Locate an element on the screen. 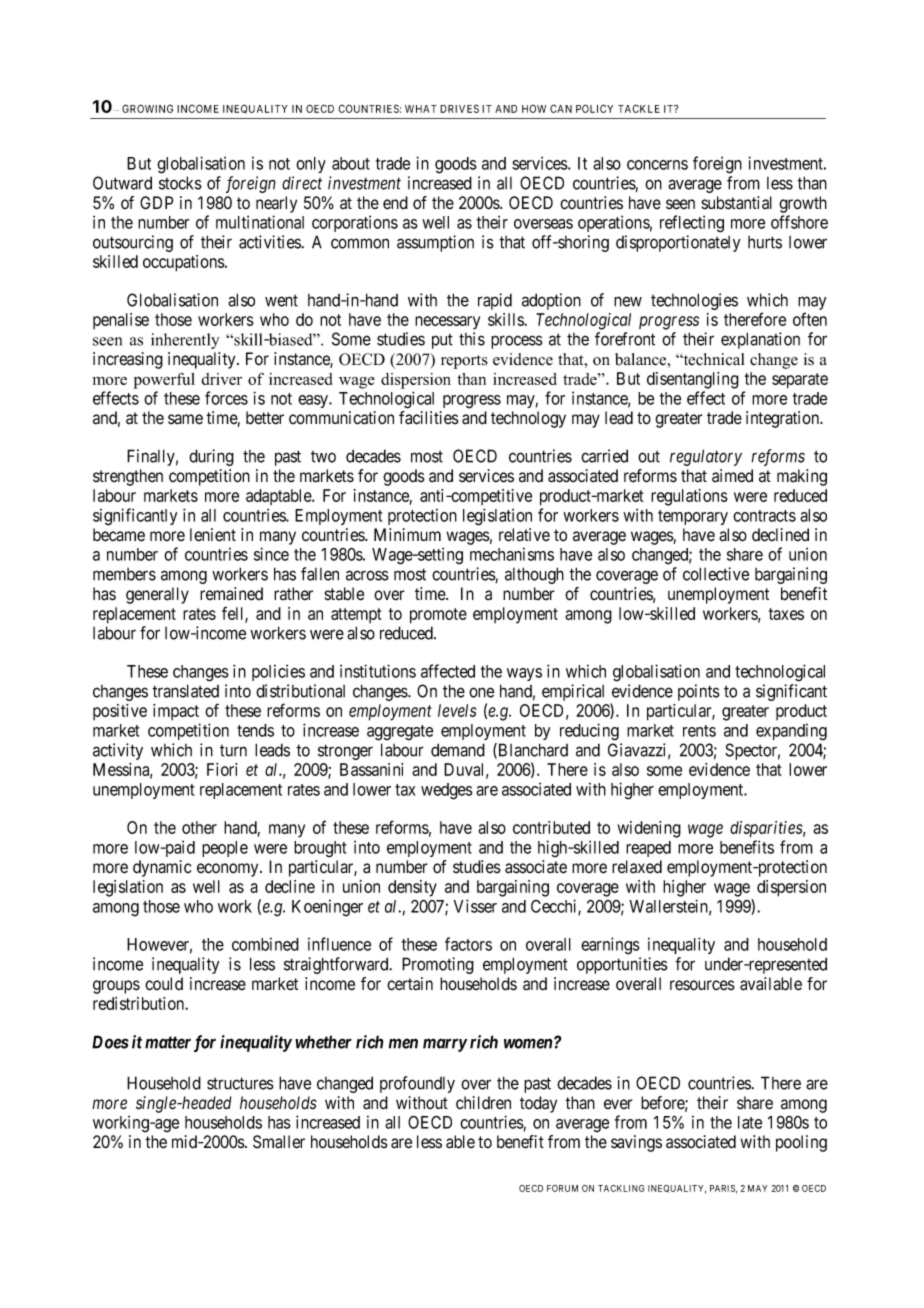 The height and width of the screenshot is (1308, 924). pooling is located at coordinates (801, 1143).
